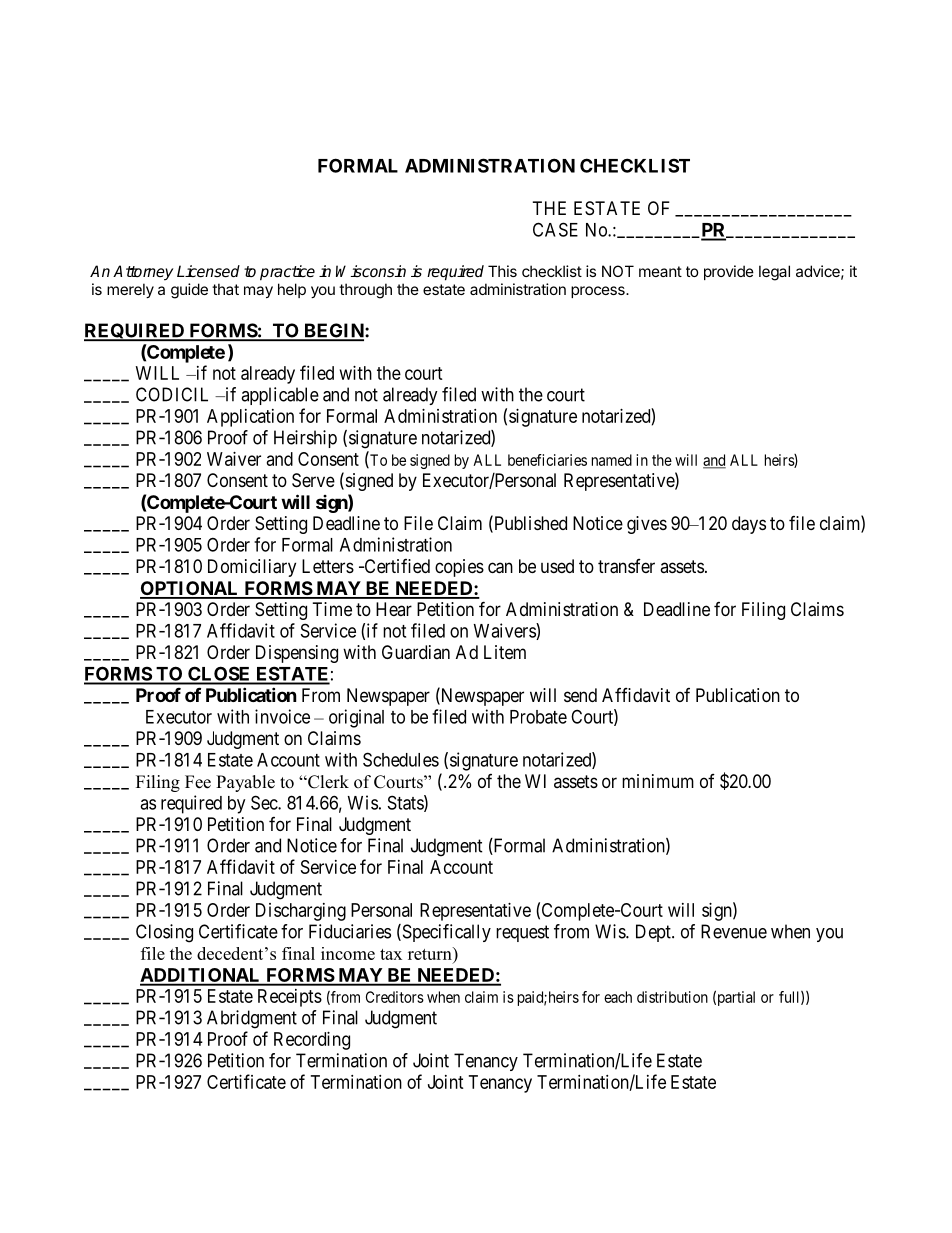 This screenshot has width=952, height=1233. Describe the element at coordinates (265, 802) in the screenshot. I see `Sec` at that location.
